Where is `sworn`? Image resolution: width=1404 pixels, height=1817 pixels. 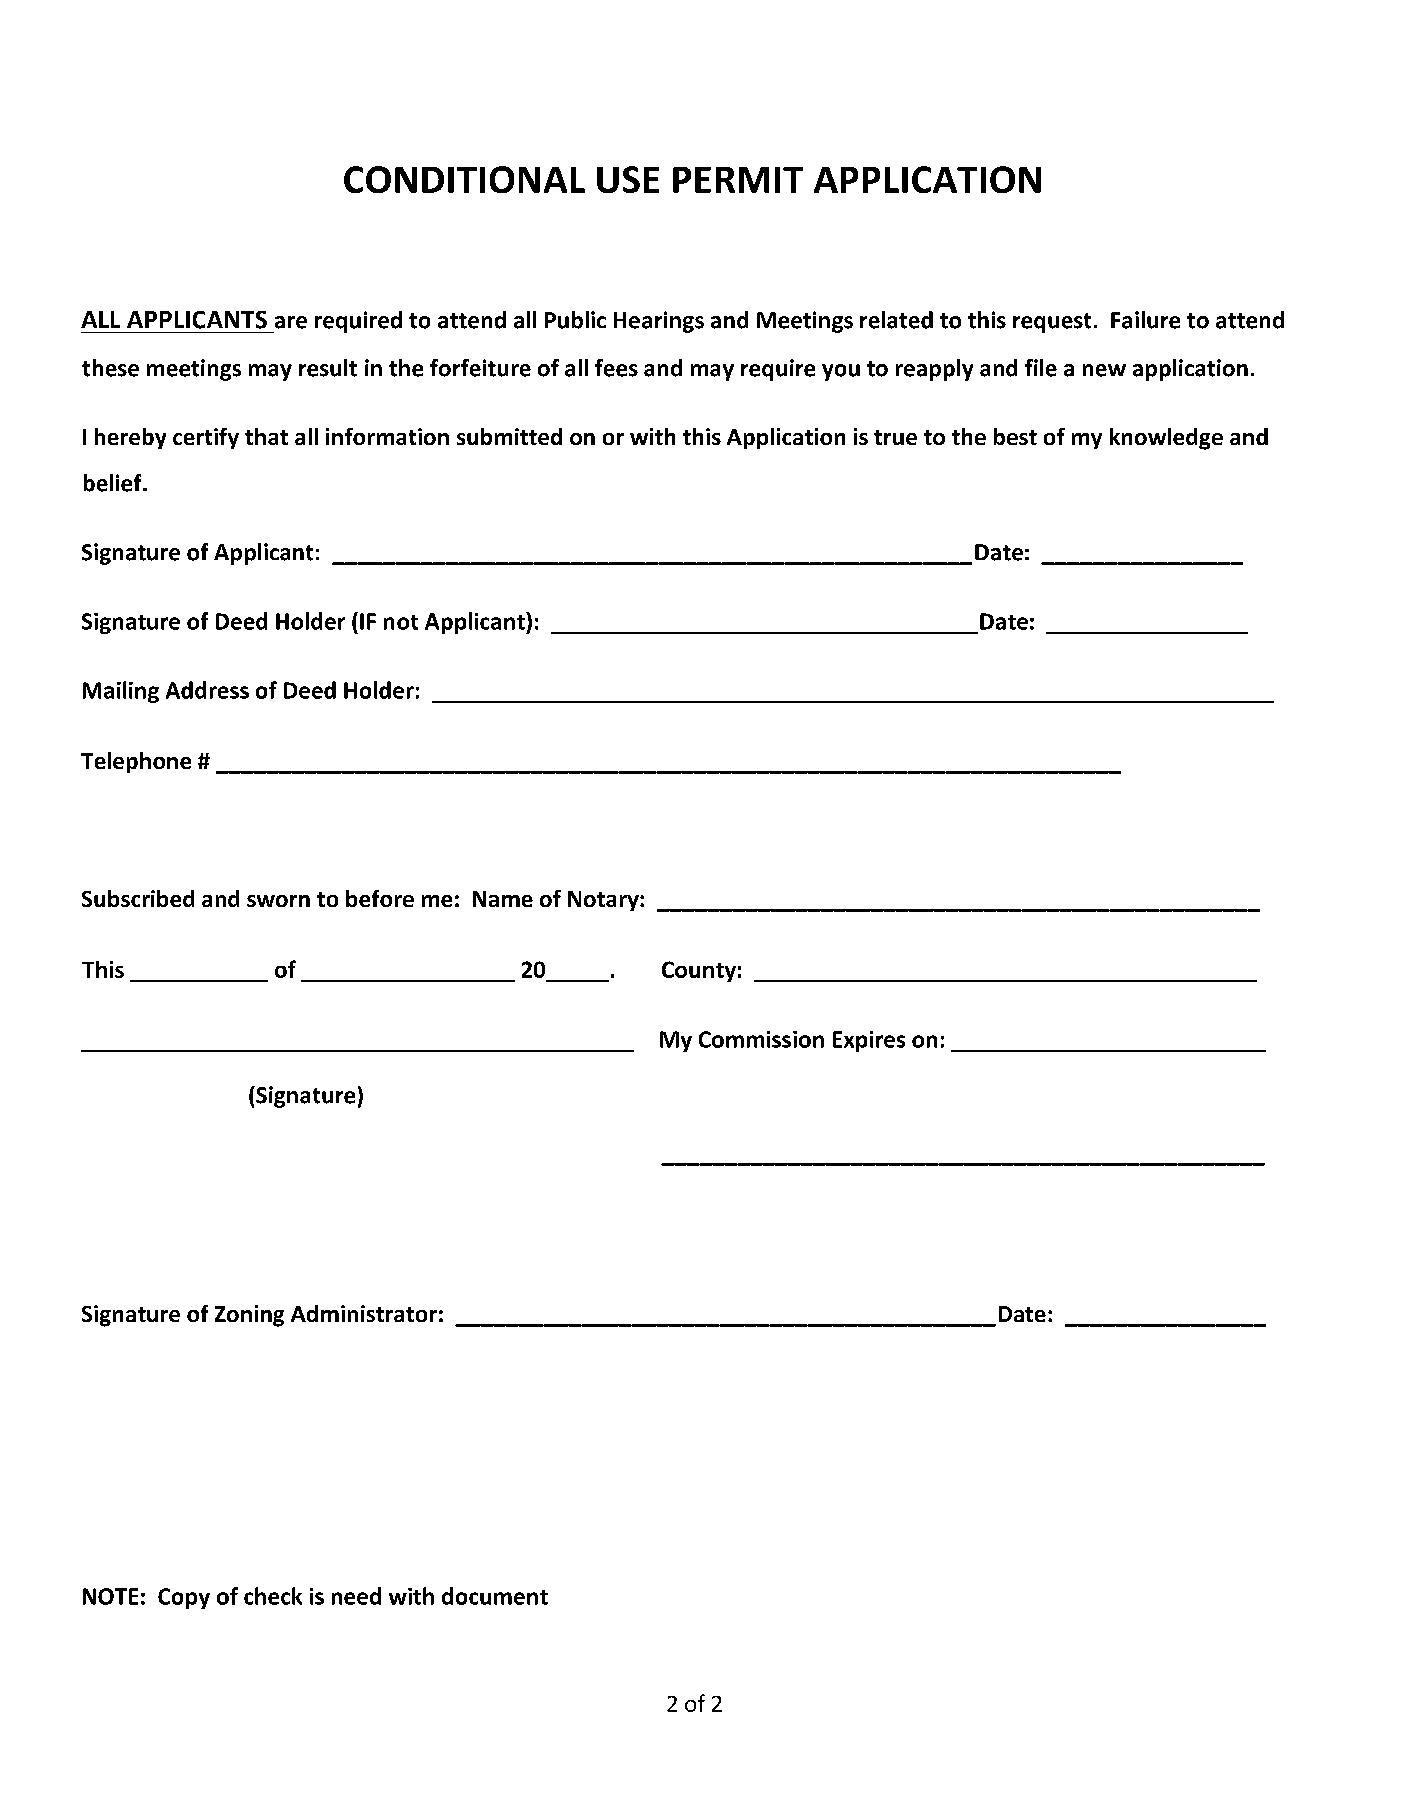
sworn is located at coordinates (278, 901).
